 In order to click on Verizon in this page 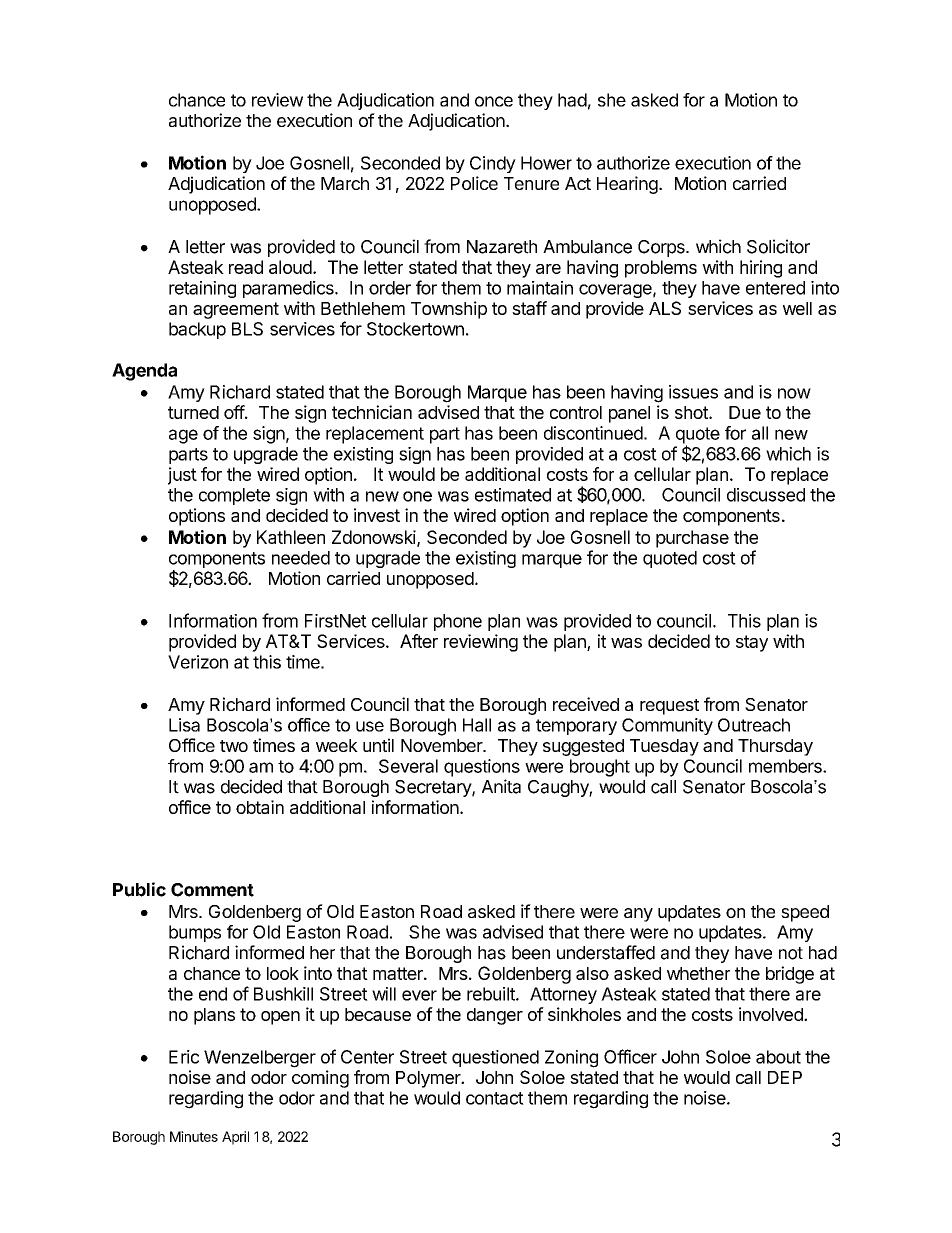, I will do `click(198, 662)`.
